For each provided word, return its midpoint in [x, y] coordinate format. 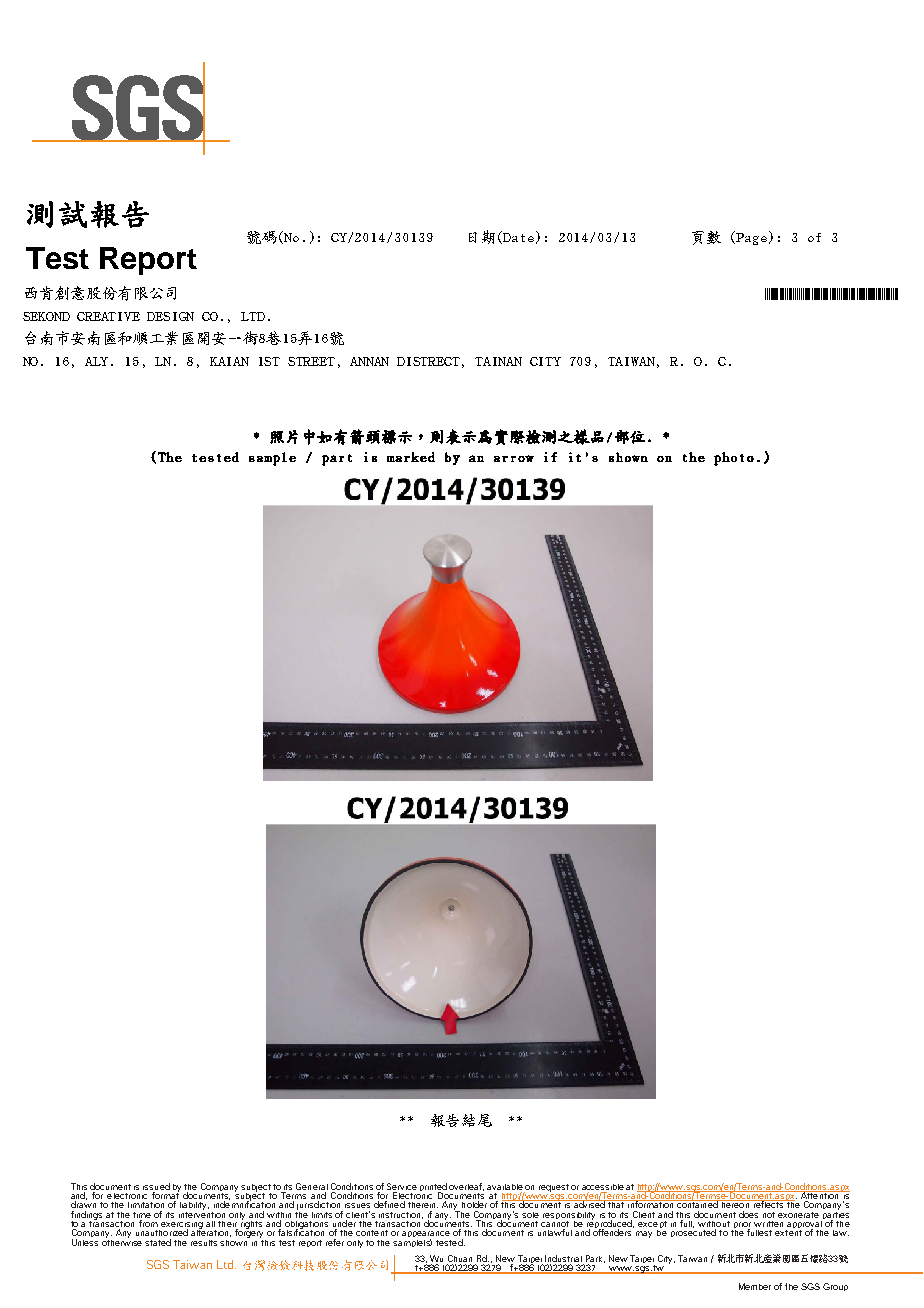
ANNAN [369, 361]
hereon [735, 1204]
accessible [603, 1187]
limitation [146, 1205]
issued [156, 1186]
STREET [311, 361]
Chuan [461, 1260]
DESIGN [170, 316]
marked [411, 457]
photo [734, 459]
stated [158, 1242]
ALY [98, 361]
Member [755, 1286]
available [505, 1187]
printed [433, 1188]
